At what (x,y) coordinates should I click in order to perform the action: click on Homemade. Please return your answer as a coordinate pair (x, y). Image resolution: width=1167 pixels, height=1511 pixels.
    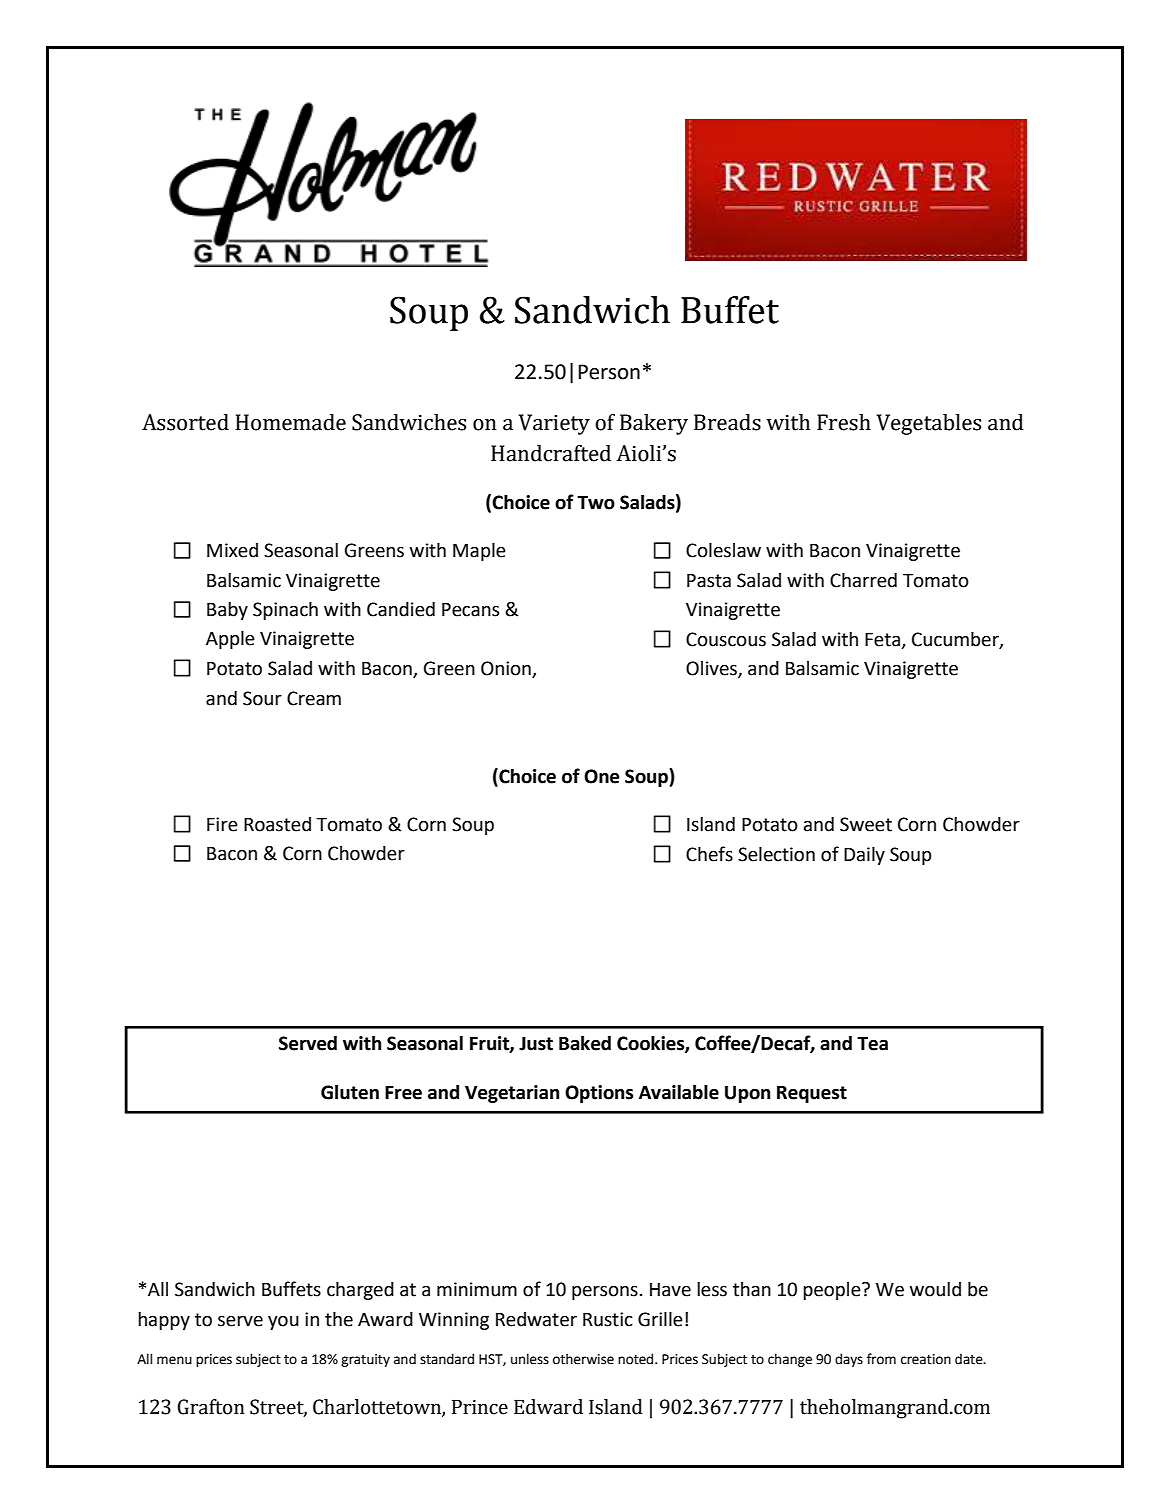
    Looking at the image, I should click on (290, 422).
